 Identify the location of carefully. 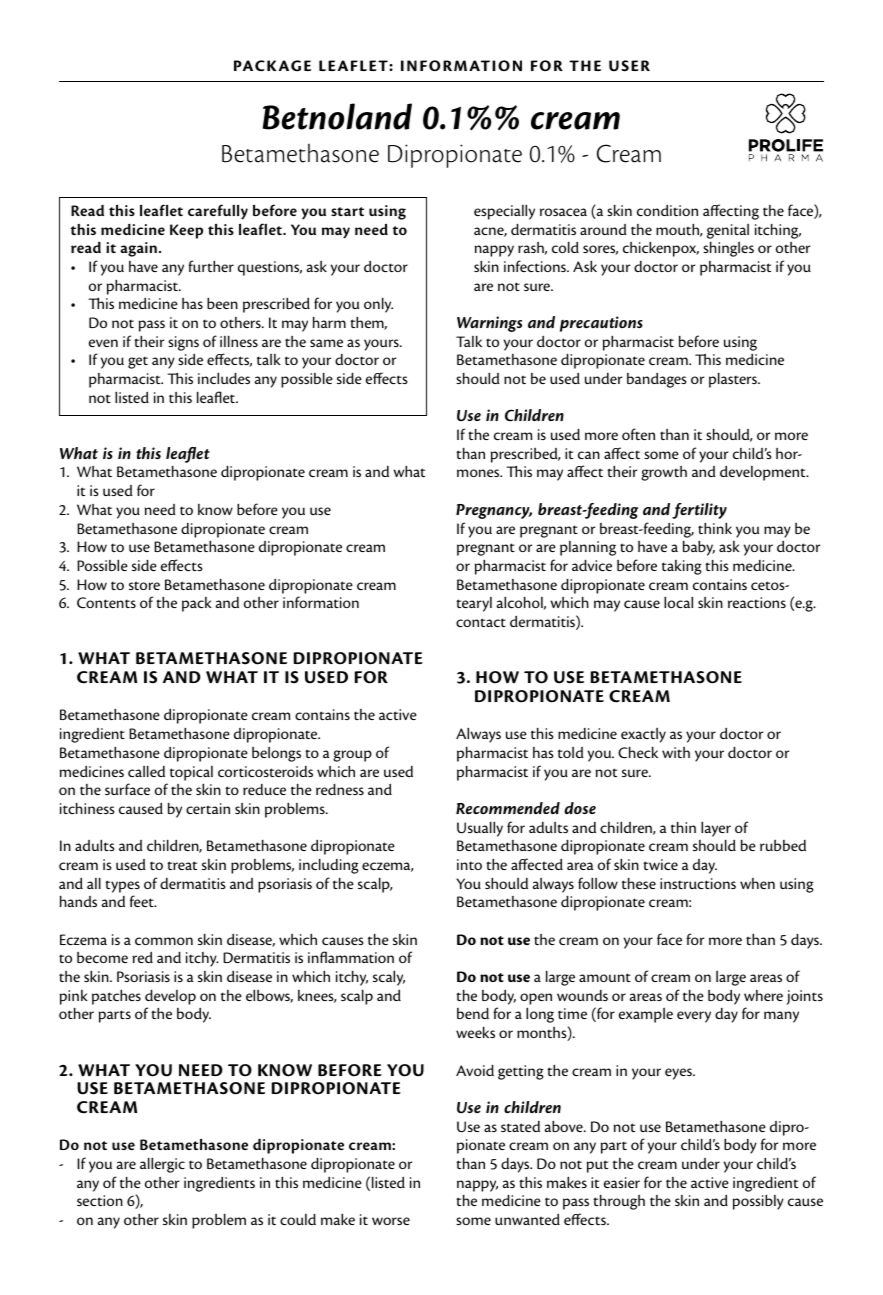
(218, 212).
